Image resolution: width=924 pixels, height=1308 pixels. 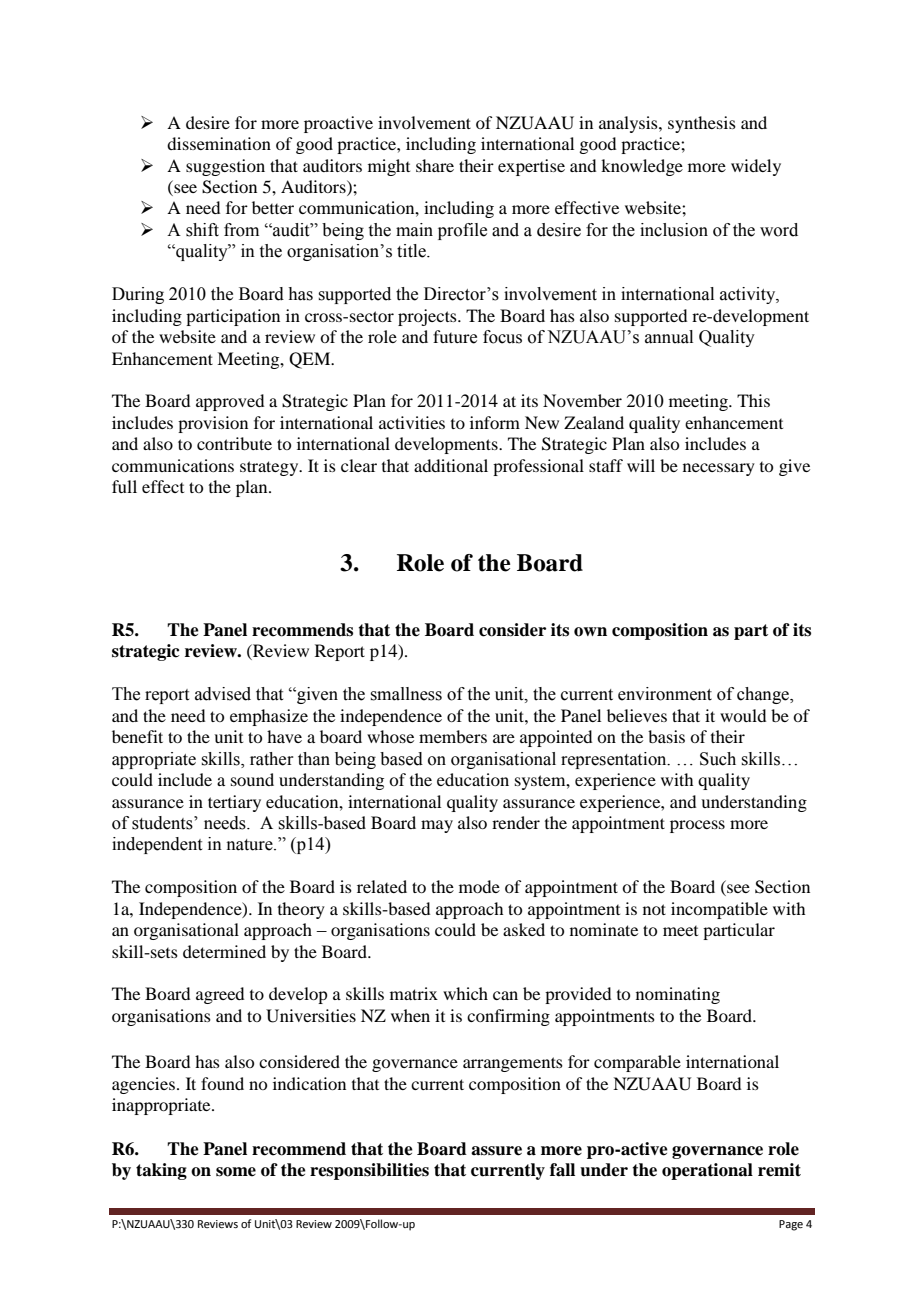 What do you see at coordinates (236, 1172) in the document?
I see `some` at bounding box center [236, 1172].
